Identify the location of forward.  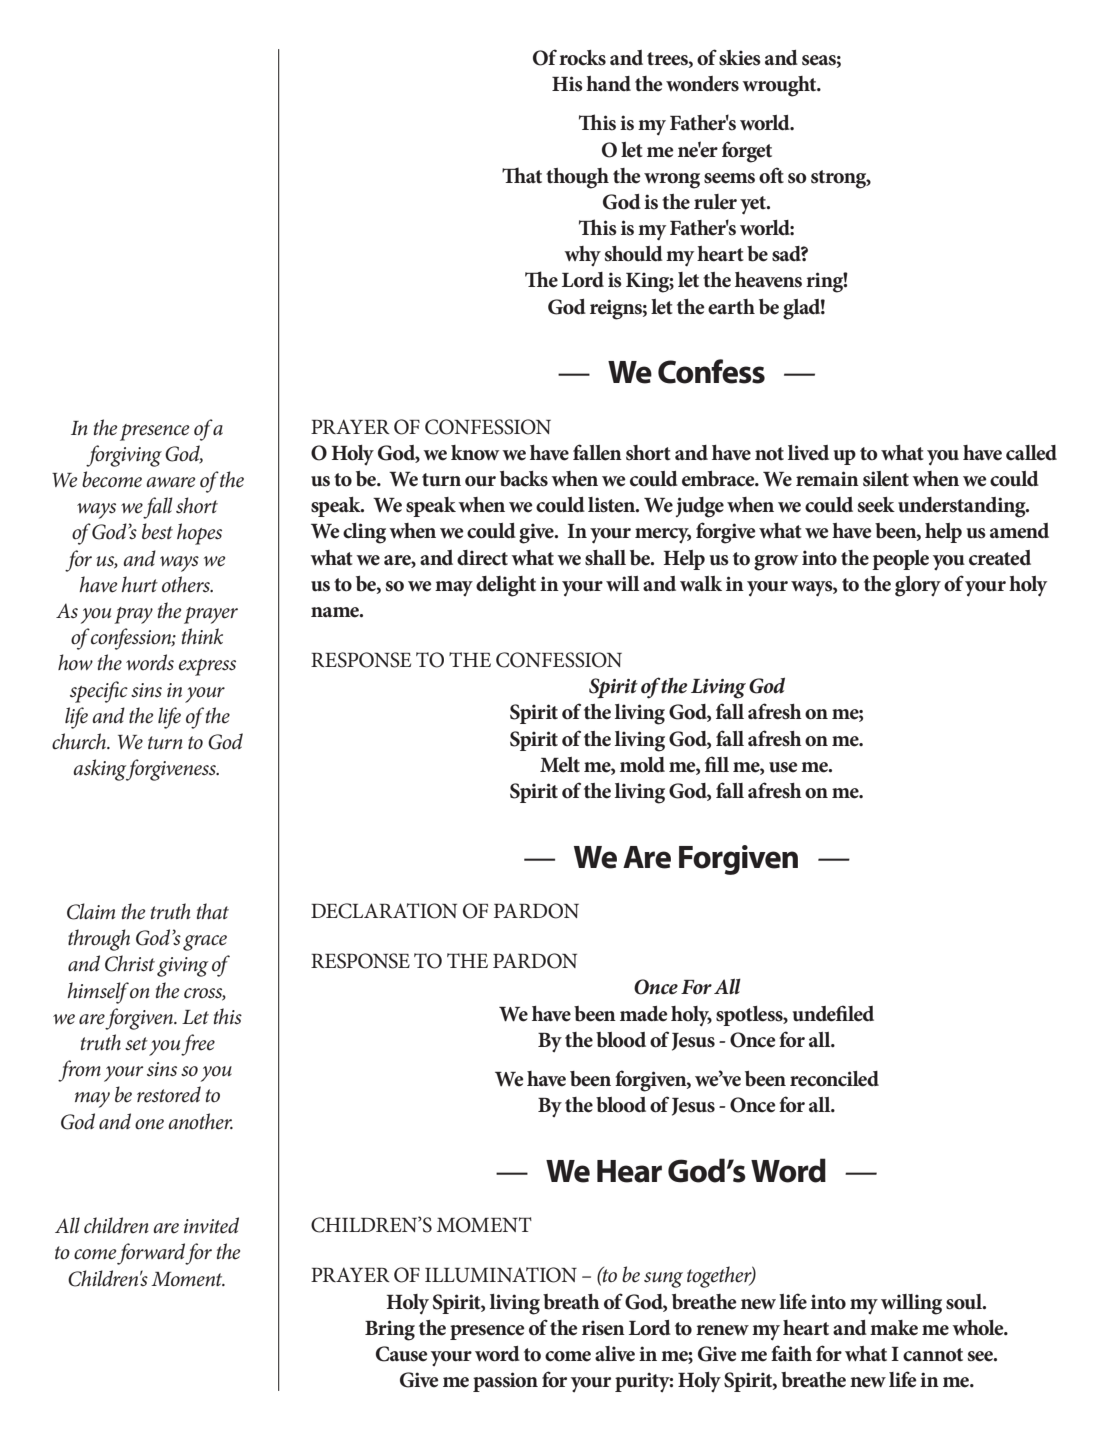
(151, 1254).
